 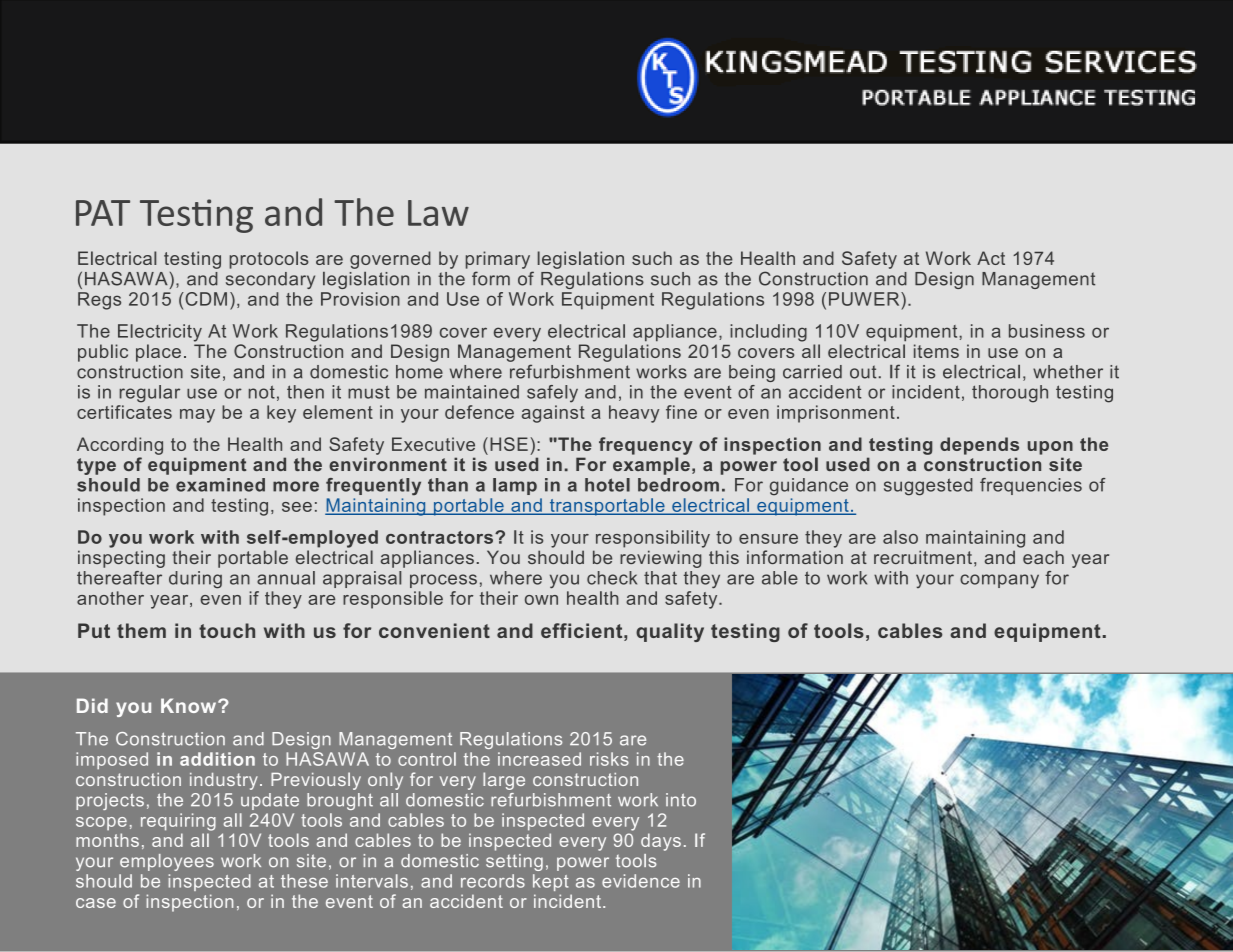 What do you see at coordinates (269, 260) in the screenshot?
I see `protocols` at bounding box center [269, 260].
